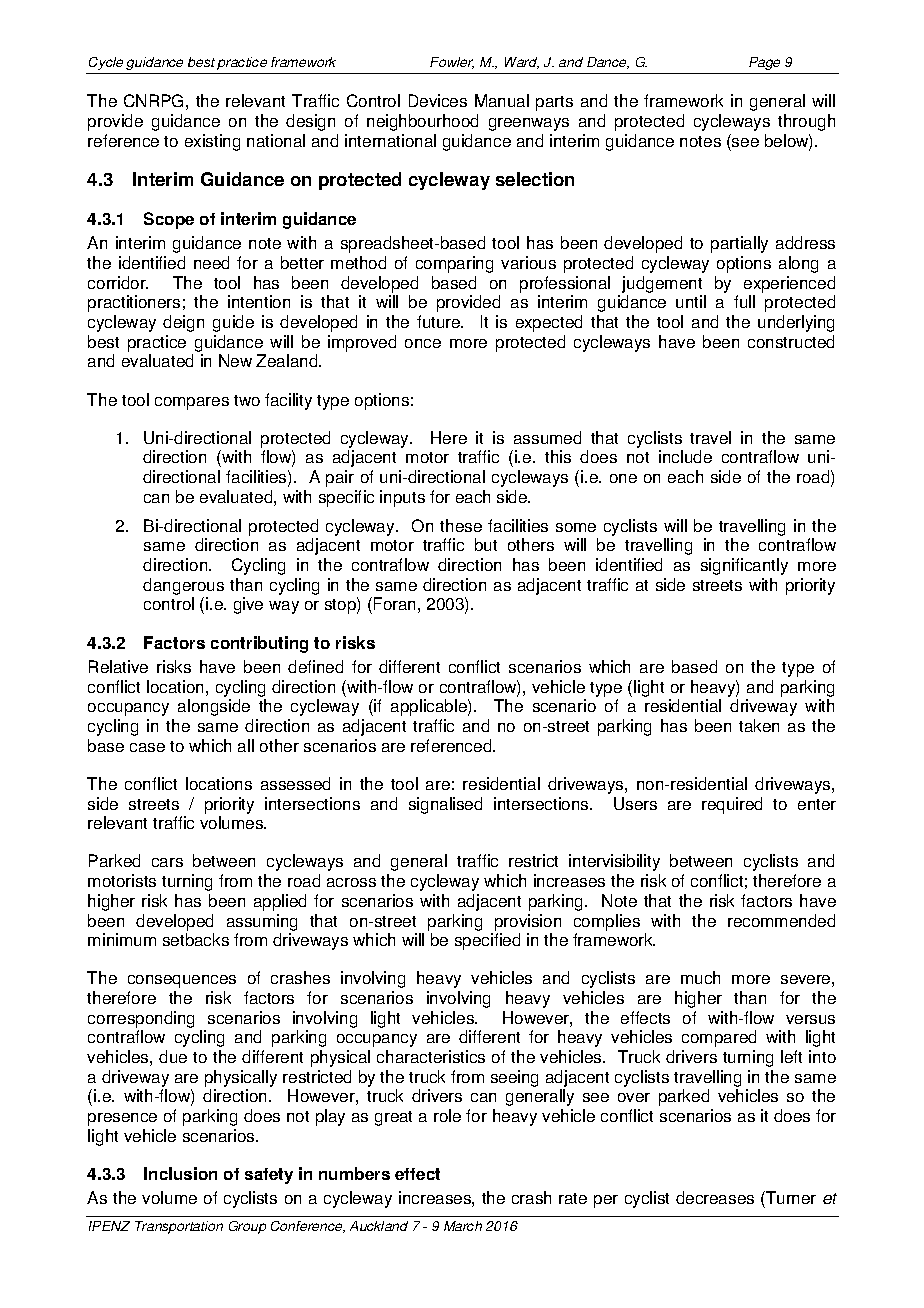 Image resolution: width=924 pixels, height=1308 pixels. I want to click on Inclusion, so click(180, 1173).
